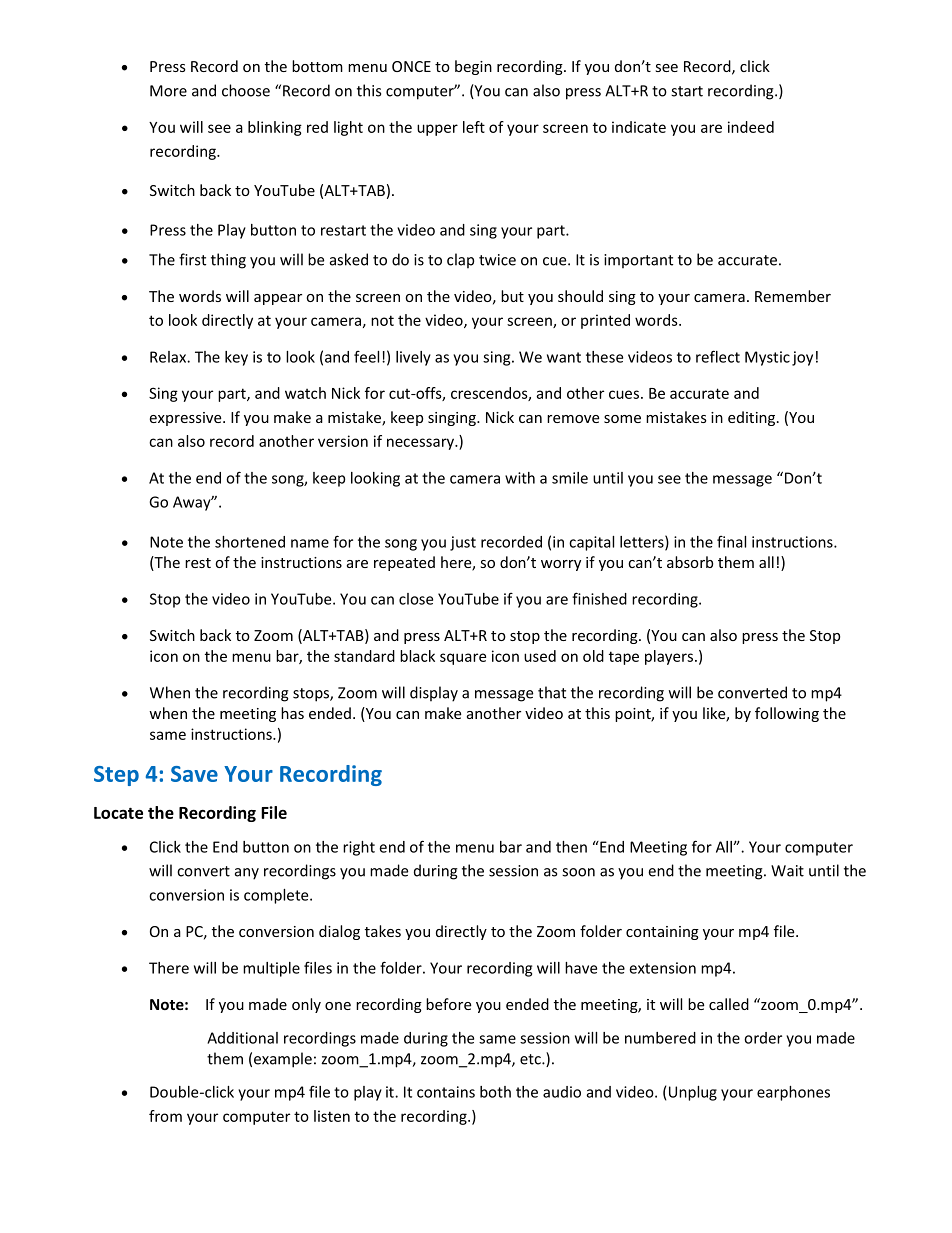  What do you see at coordinates (474, 127) in the screenshot?
I see `left` at bounding box center [474, 127].
